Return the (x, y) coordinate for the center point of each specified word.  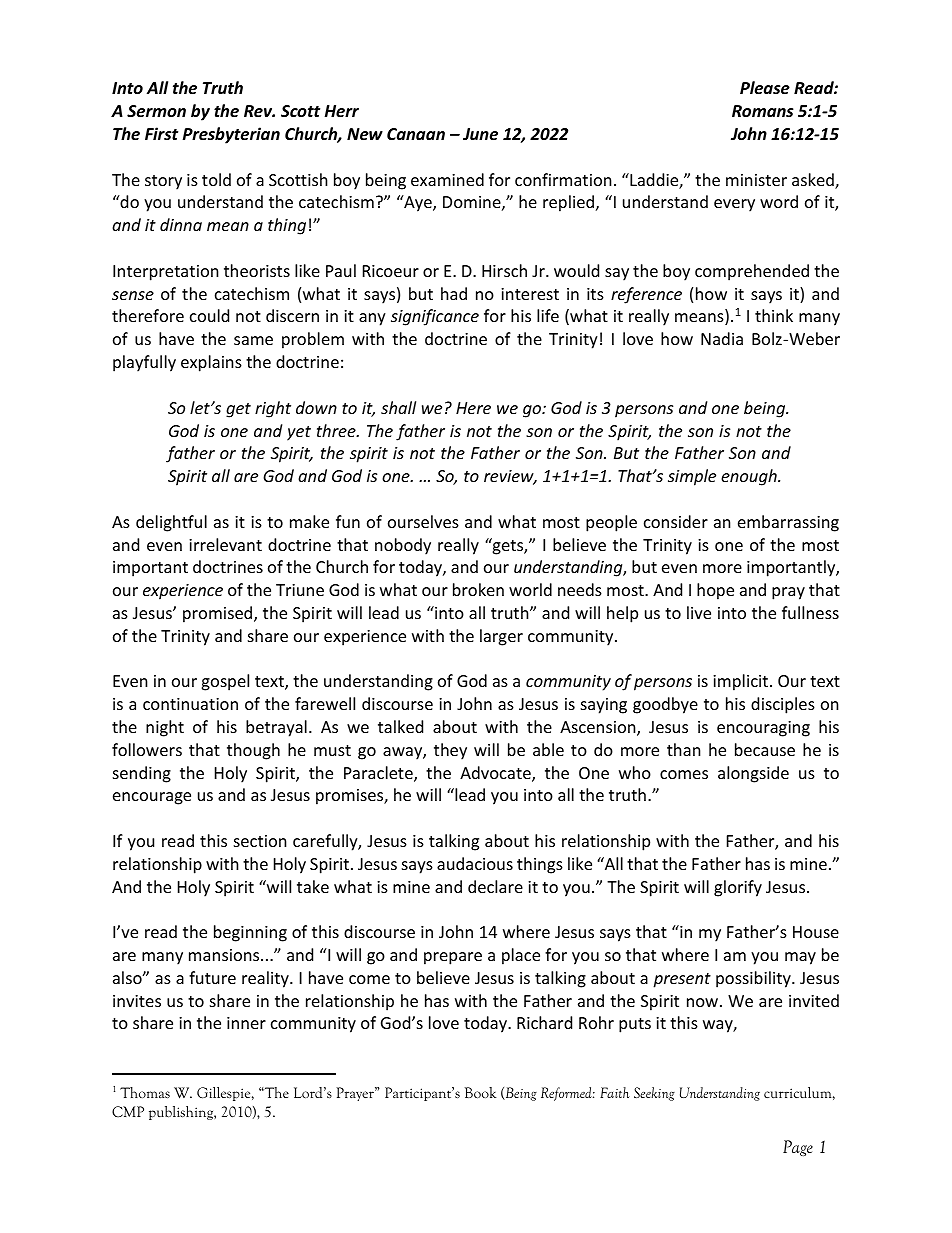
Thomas (145, 1092)
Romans (763, 111)
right (273, 409)
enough (750, 477)
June (480, 134)
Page (798, 1148)
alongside (753, 774)
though (253, 751)
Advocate (496, 774)
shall (398, 407)
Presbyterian (231, 135)
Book (480, 1092)
